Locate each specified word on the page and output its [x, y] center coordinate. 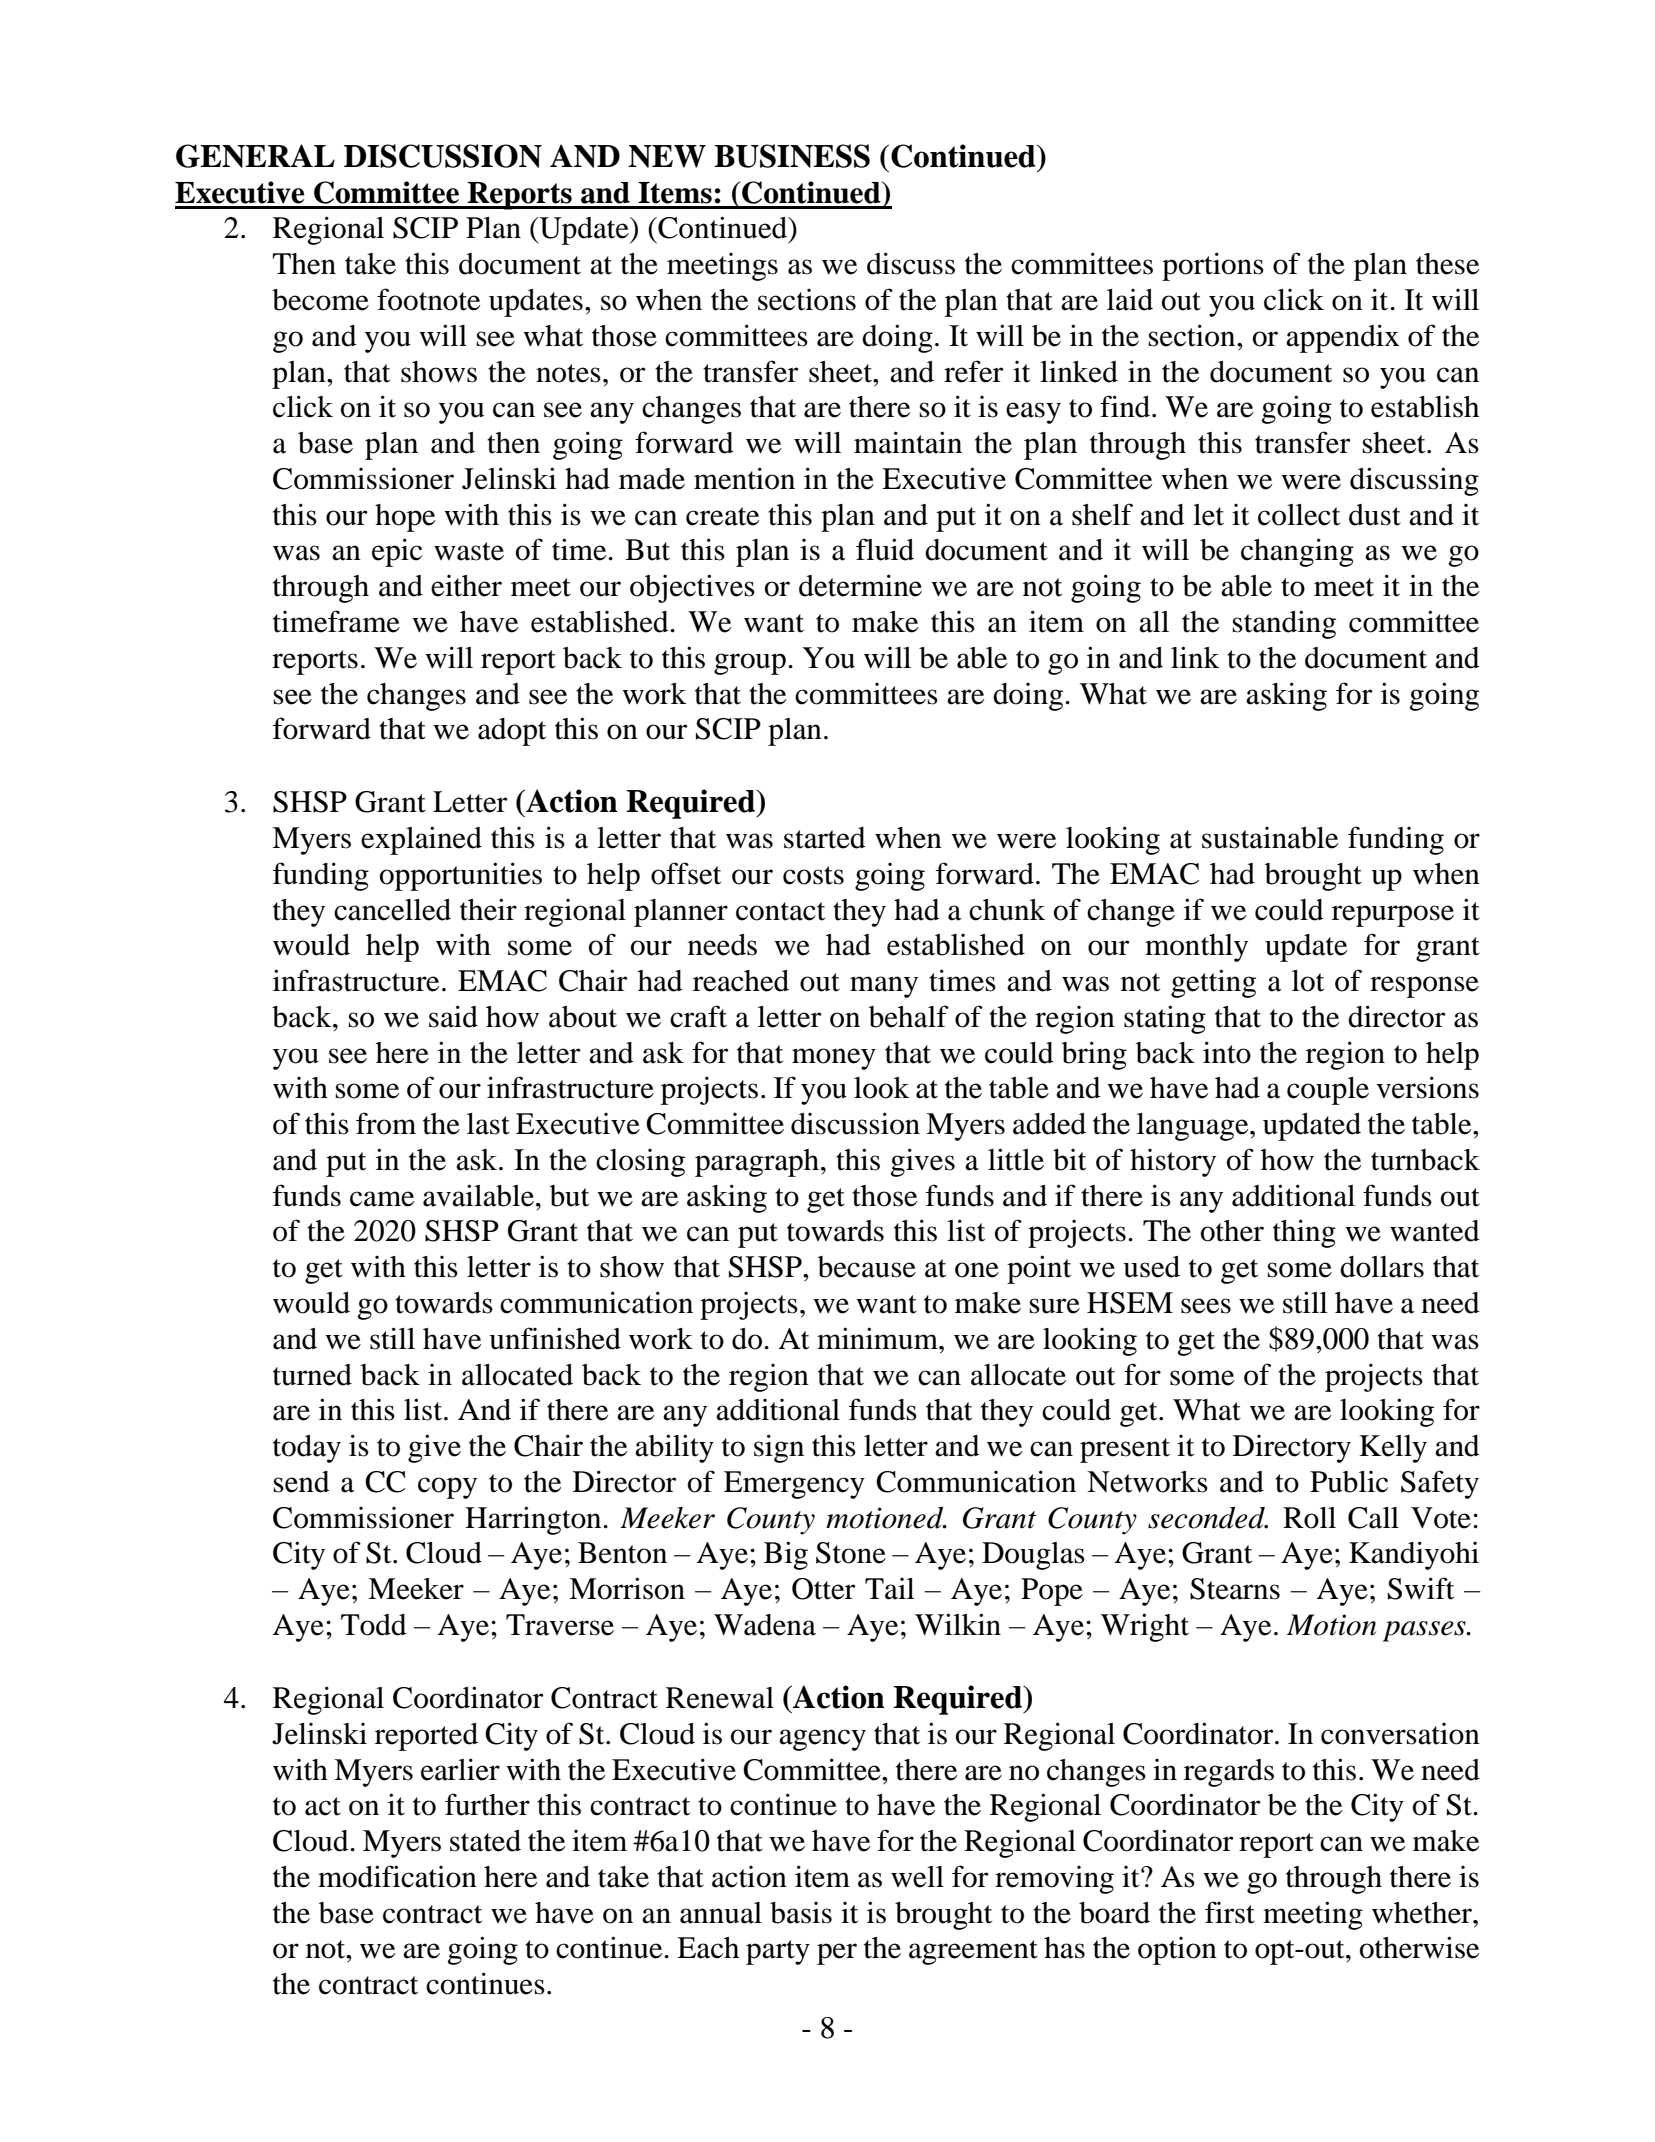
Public [1349, 1482]
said [453, 1016]
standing [1284, 624]
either [466, 586]
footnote [428, 299]
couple [1328, 1091]
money [834, 1059]
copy [447, 1488]
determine [860, 585]
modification [397, 1876]
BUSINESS [792, 156]
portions [1213, 266]
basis [801, 1913]
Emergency [794, 1485]
